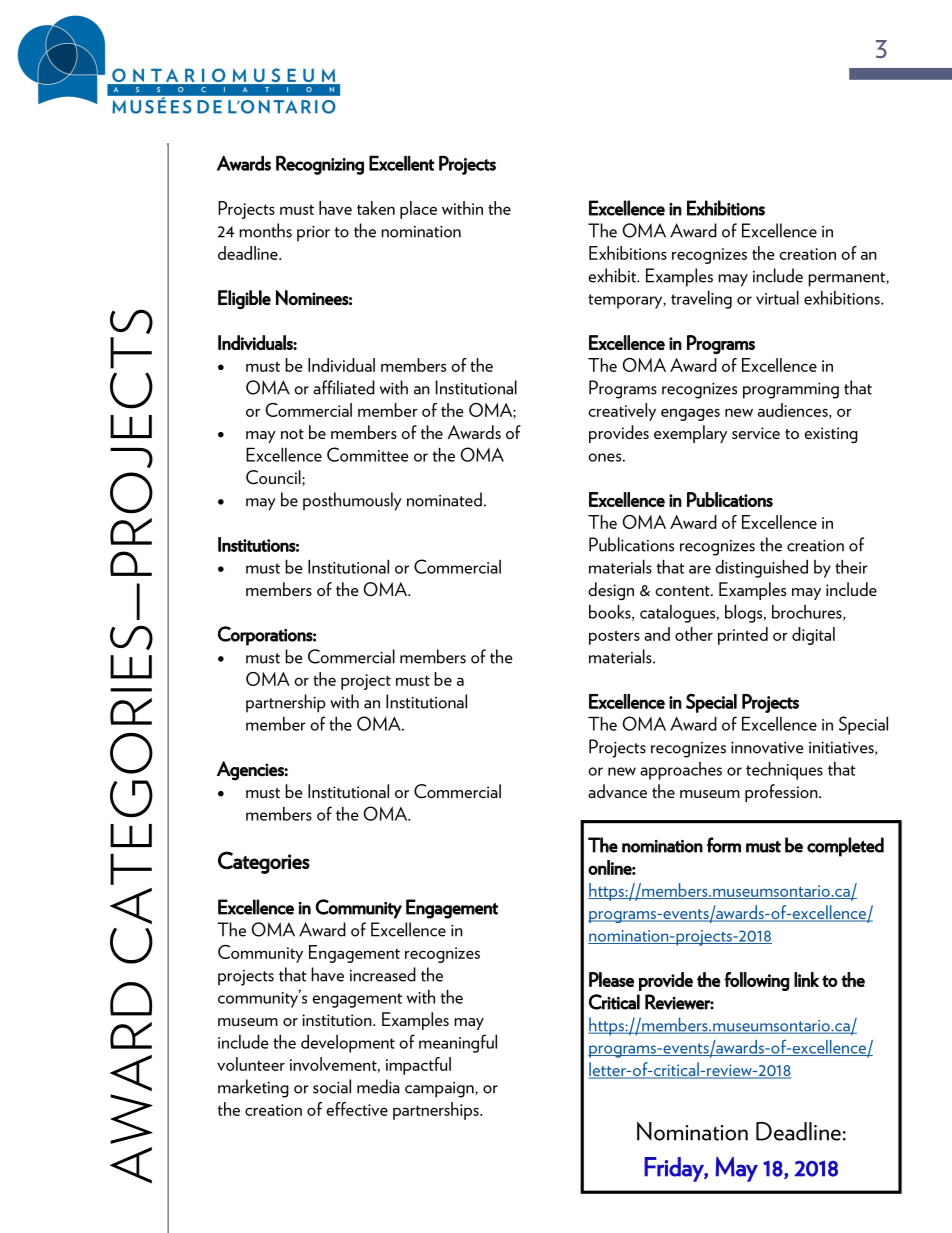 This image has height=1233, width=952. I want to click on increased, so click(383, 974).
